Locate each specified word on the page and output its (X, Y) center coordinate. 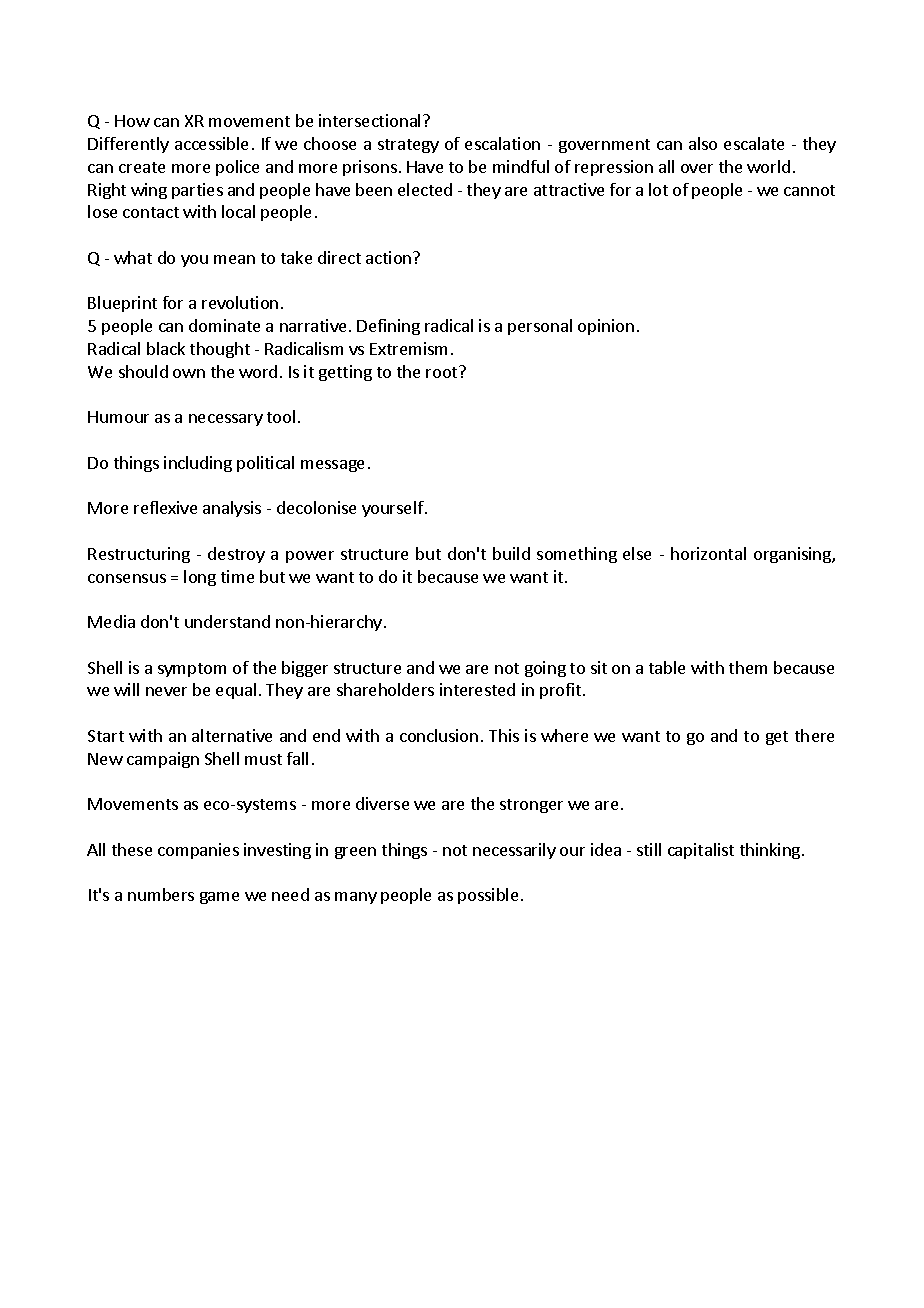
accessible (211, 143)
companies (198, 851)
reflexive (165, 507)
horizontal (708, 553)
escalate (754, 143)
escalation (502, 143)
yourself (394, 509)
